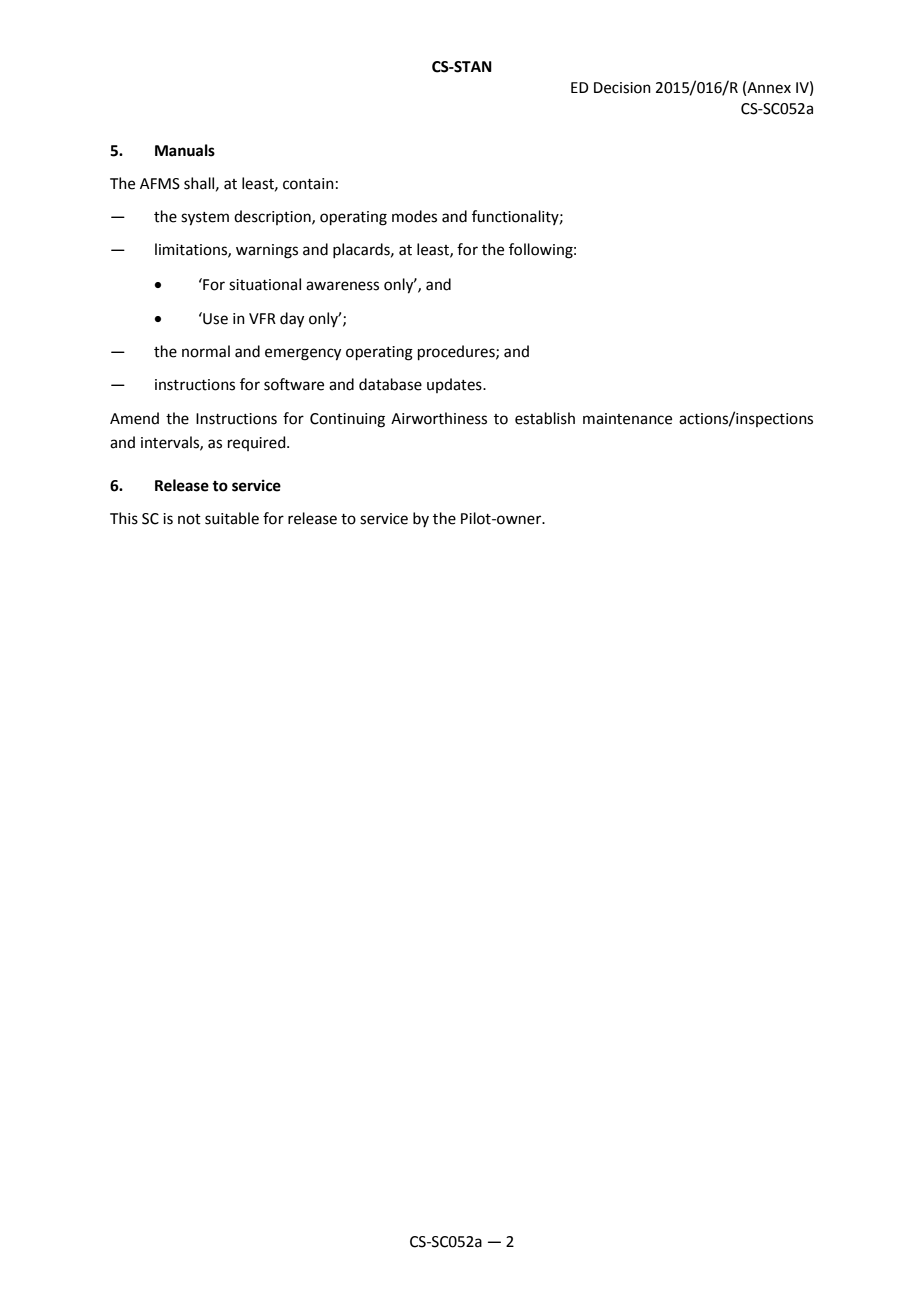  Describe the element at coordinates (414, 216) in the screenshot. I see `modes` at that location.
